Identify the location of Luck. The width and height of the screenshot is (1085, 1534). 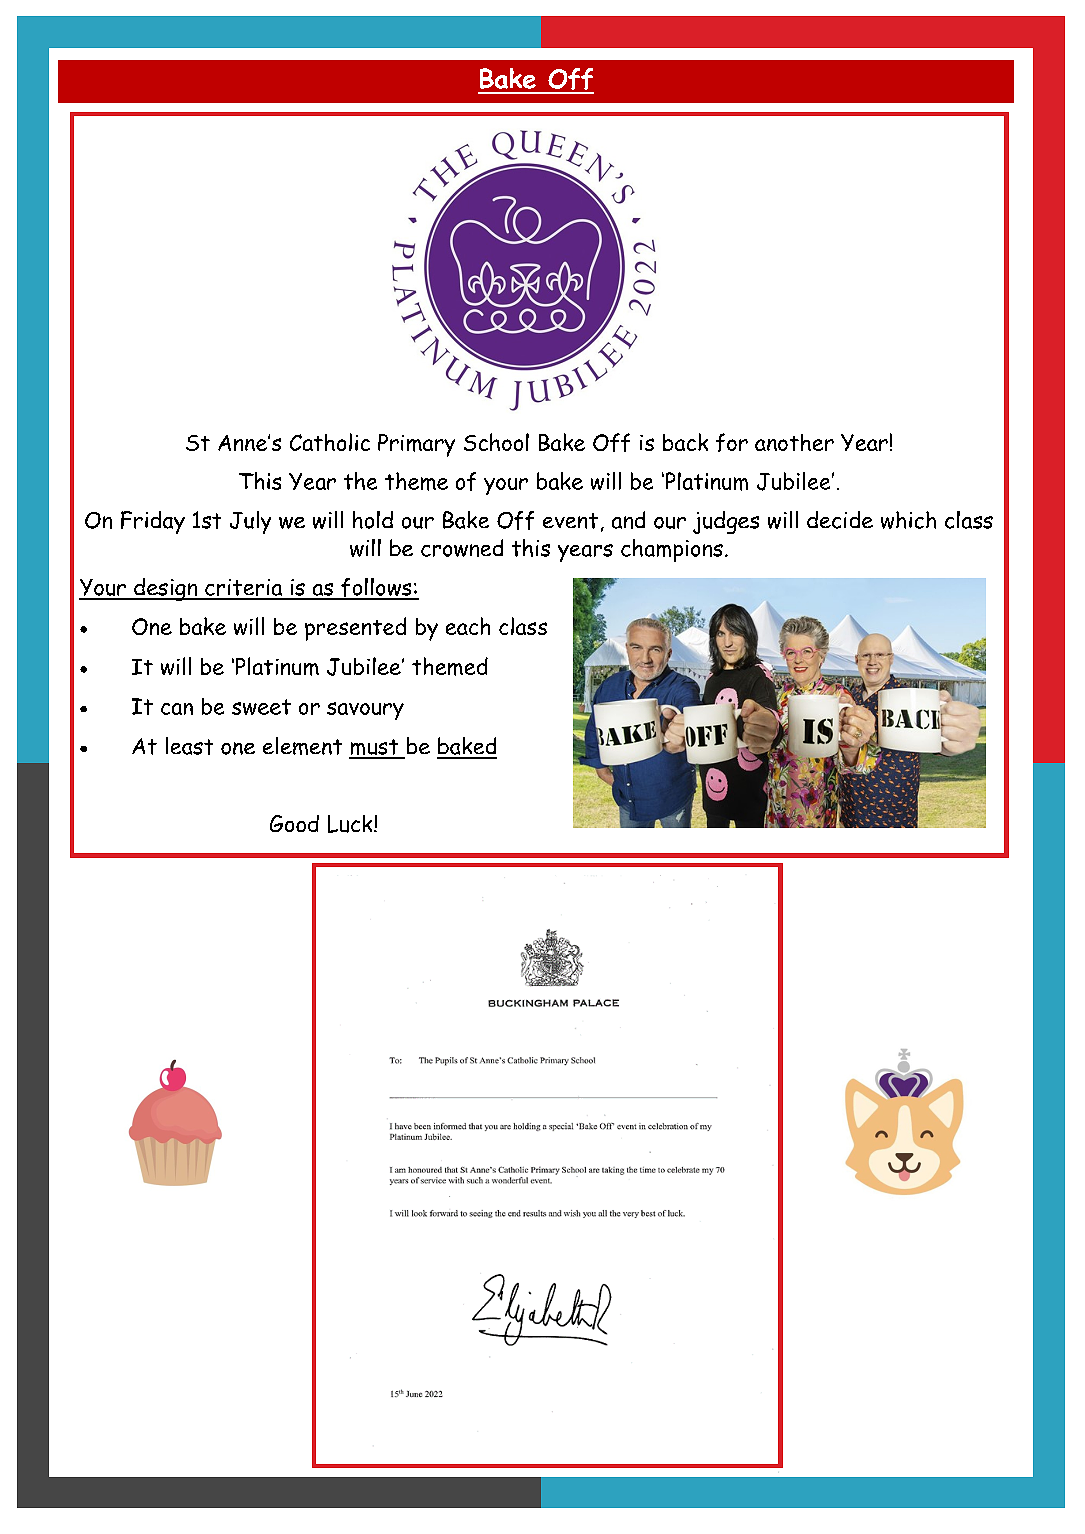
(351, 824).
